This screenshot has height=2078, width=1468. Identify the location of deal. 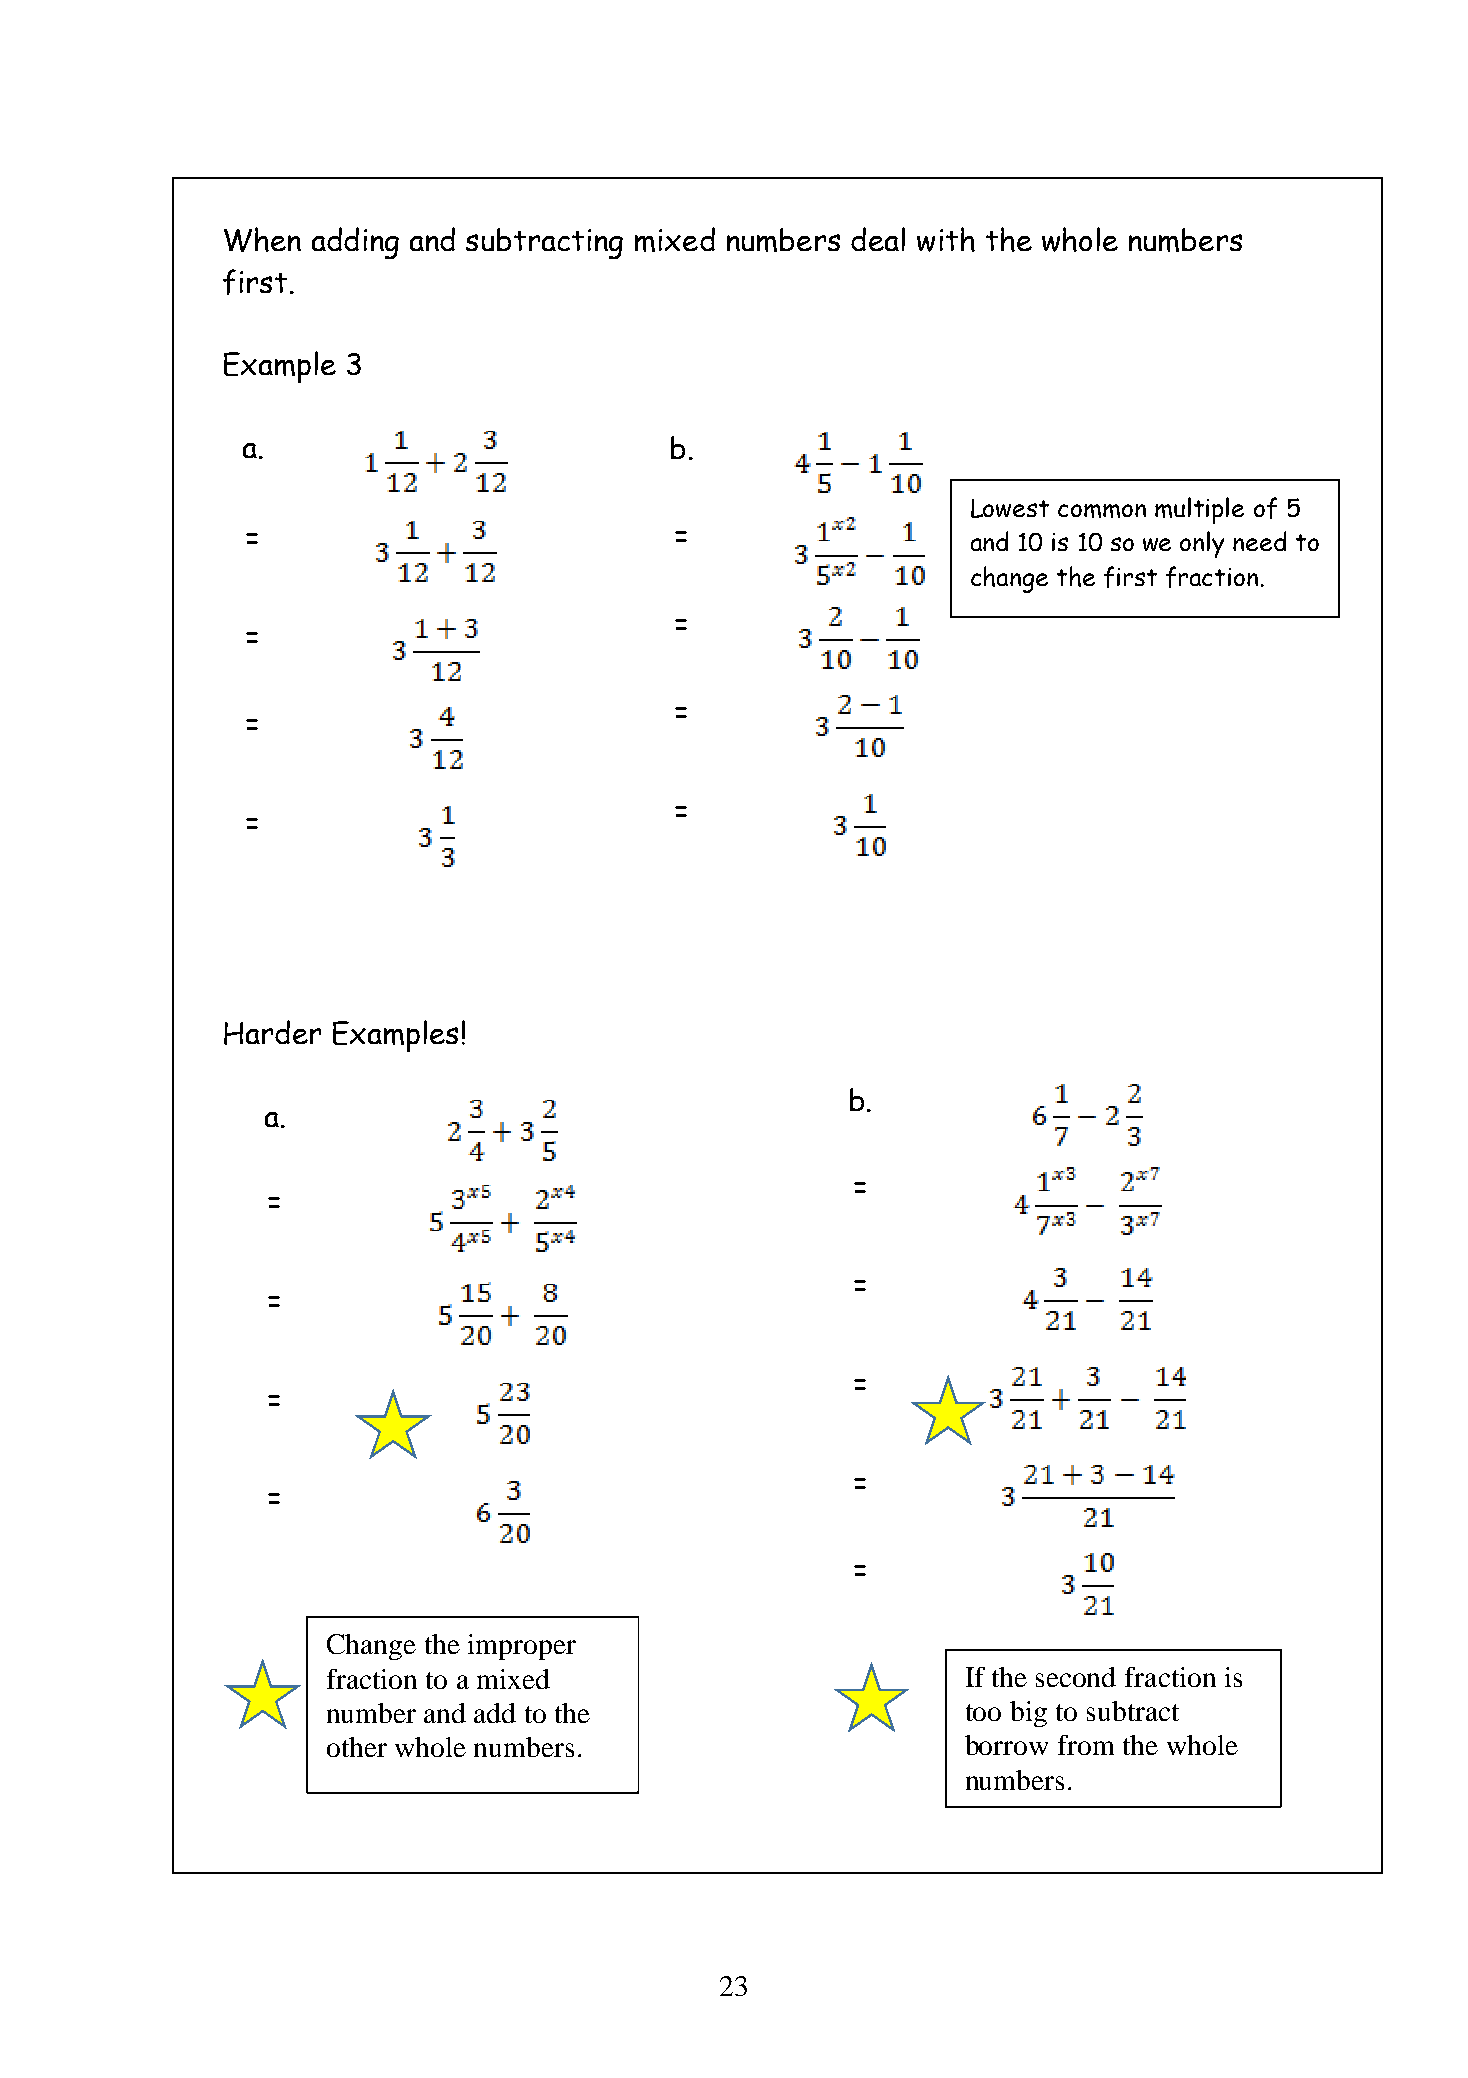
(878, 239).
